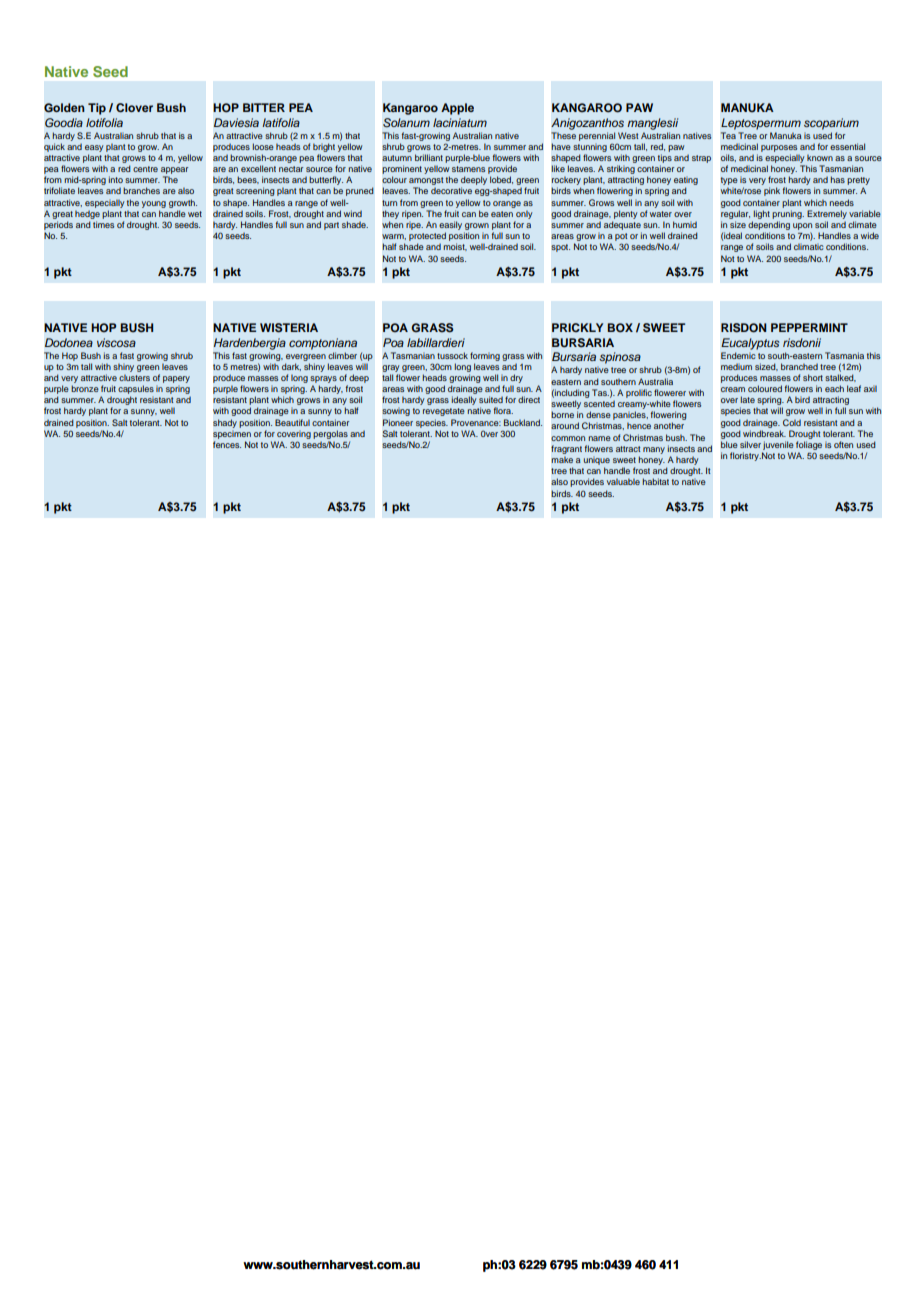  I want to click on make, so click(562, 460).
